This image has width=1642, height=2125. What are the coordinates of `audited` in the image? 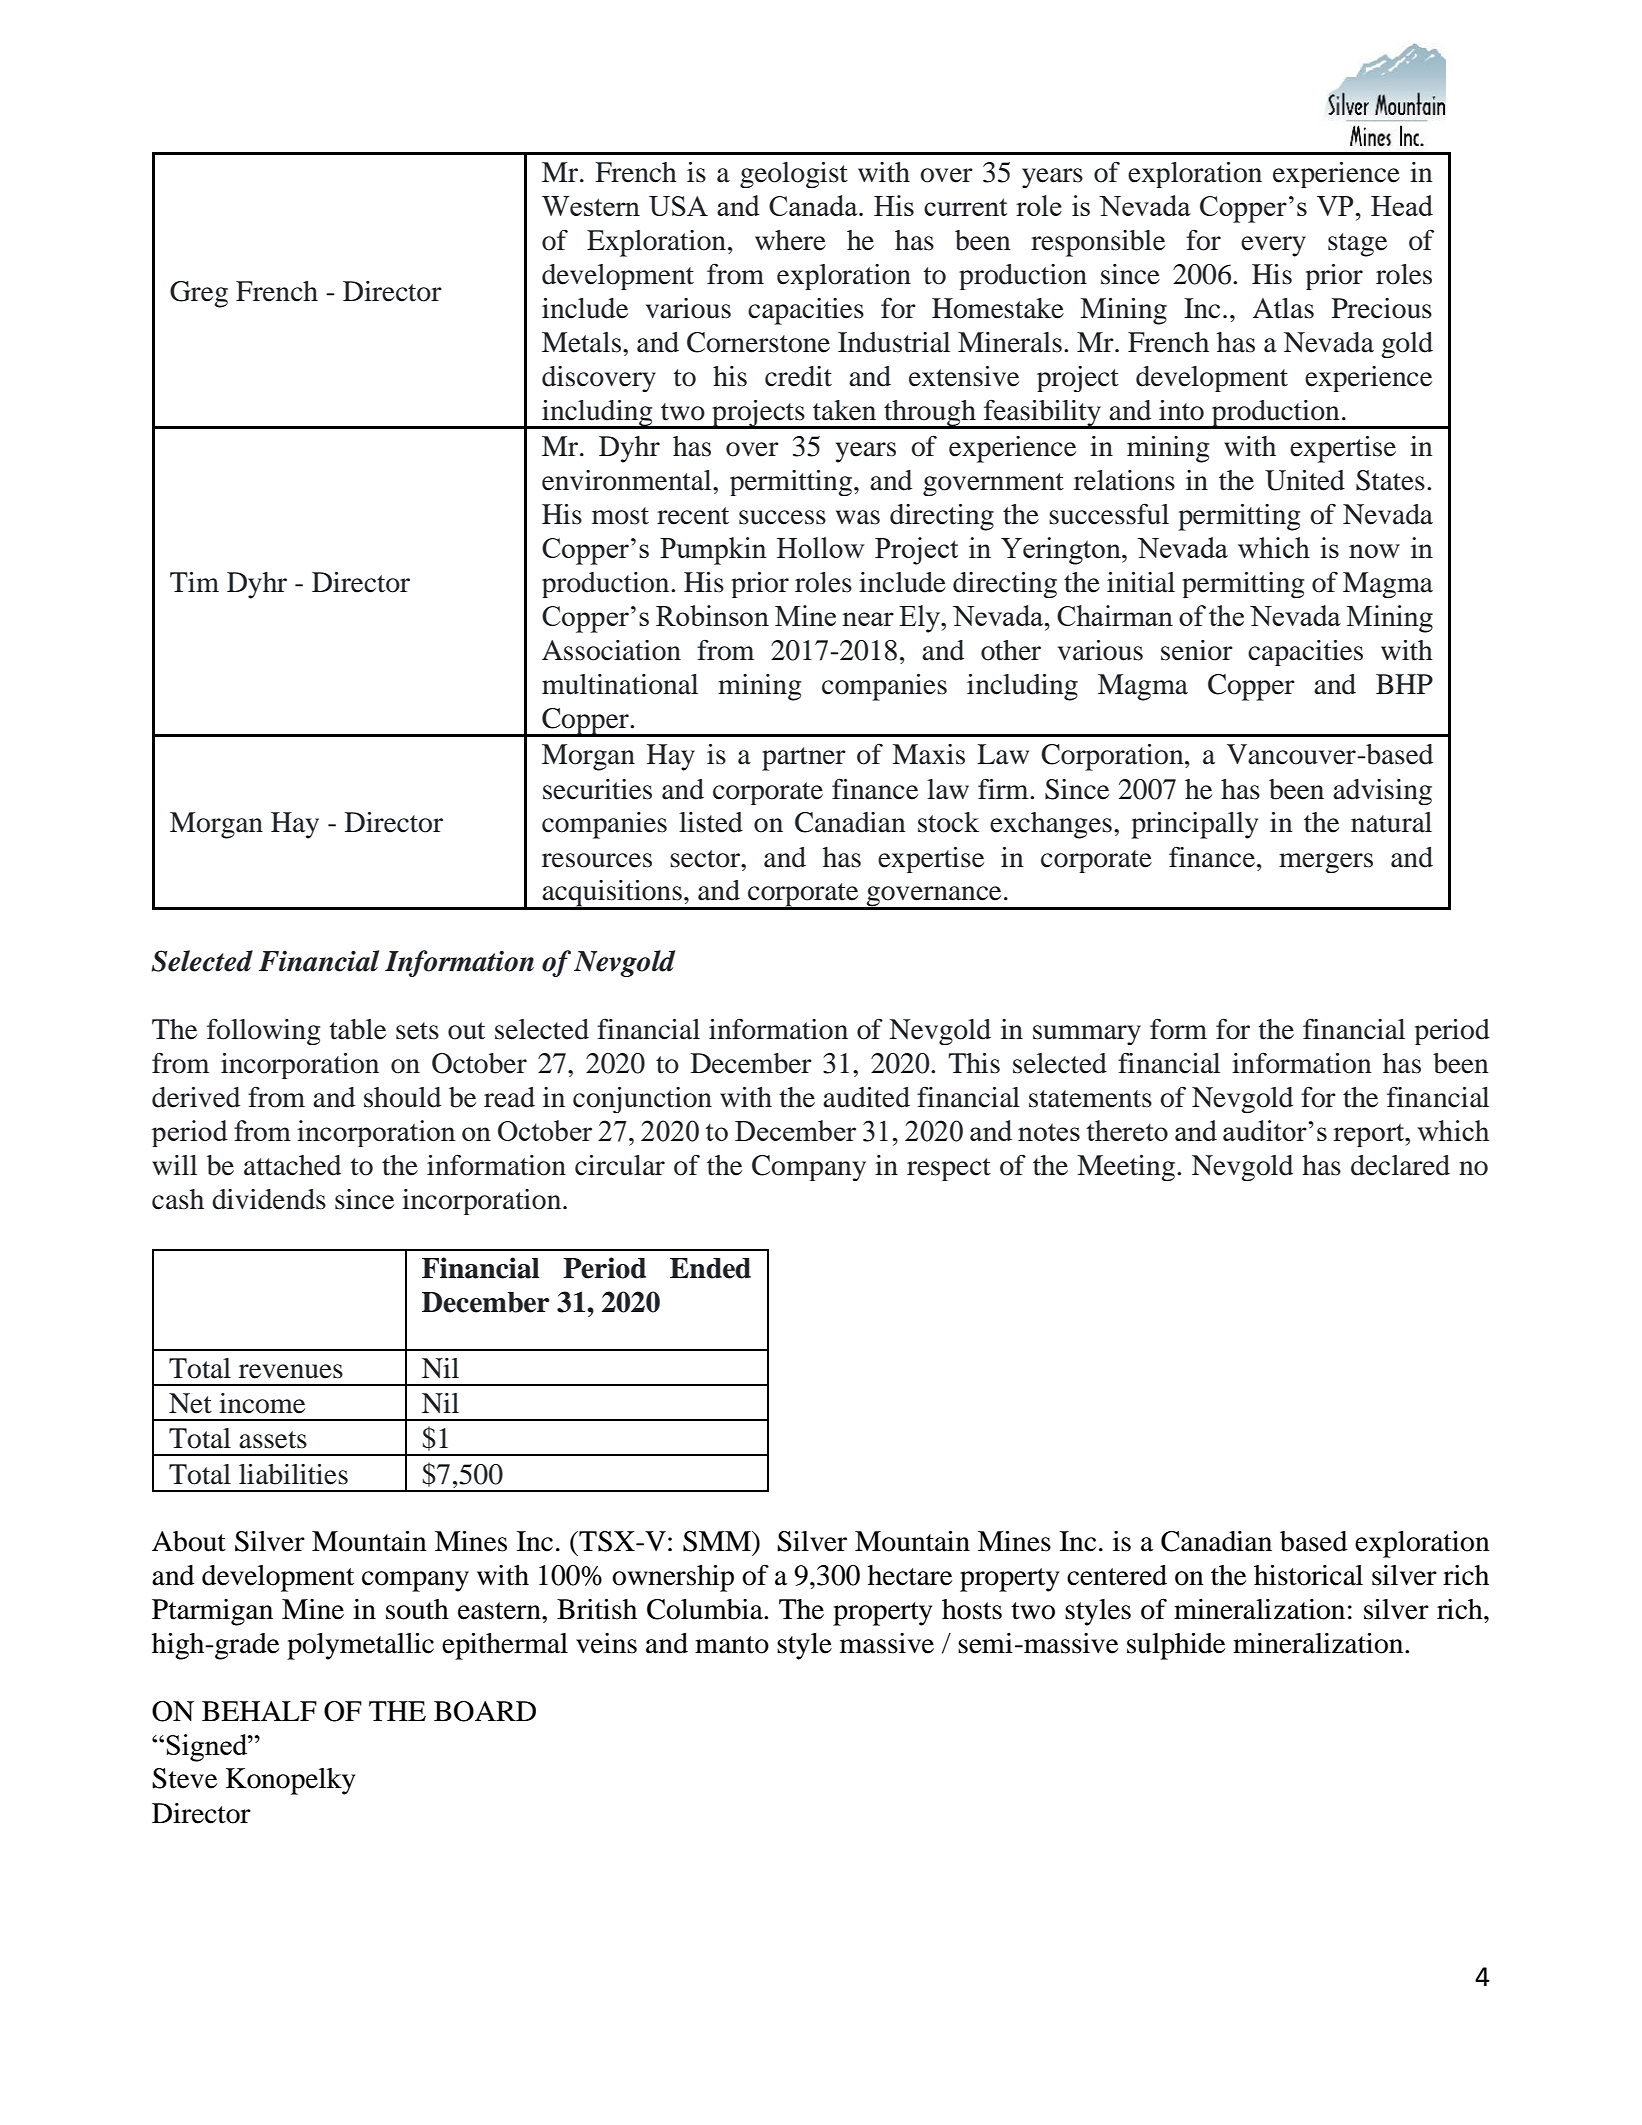 It's located at (866, 1097).
